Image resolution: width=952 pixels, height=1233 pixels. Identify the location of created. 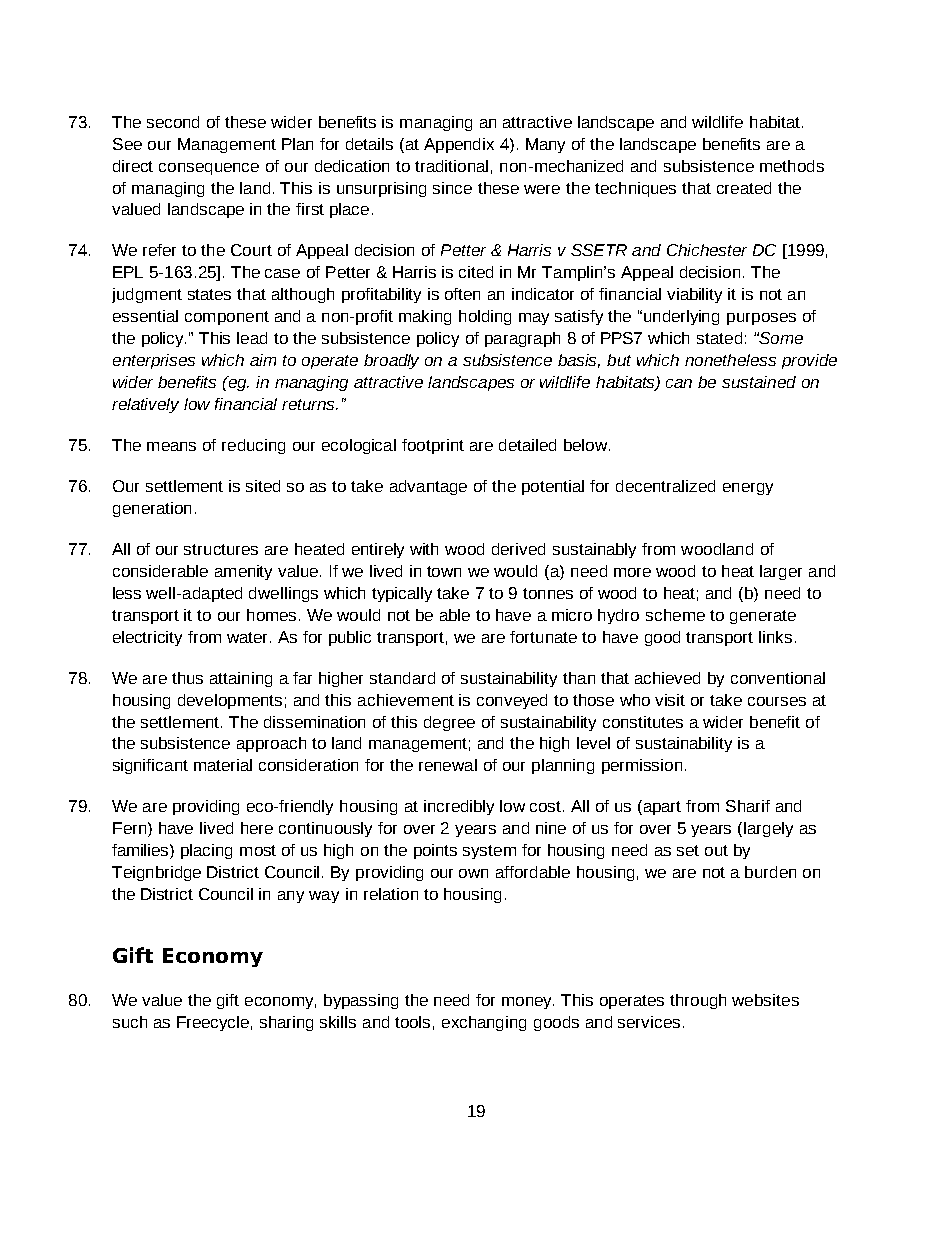
(744, 188).
